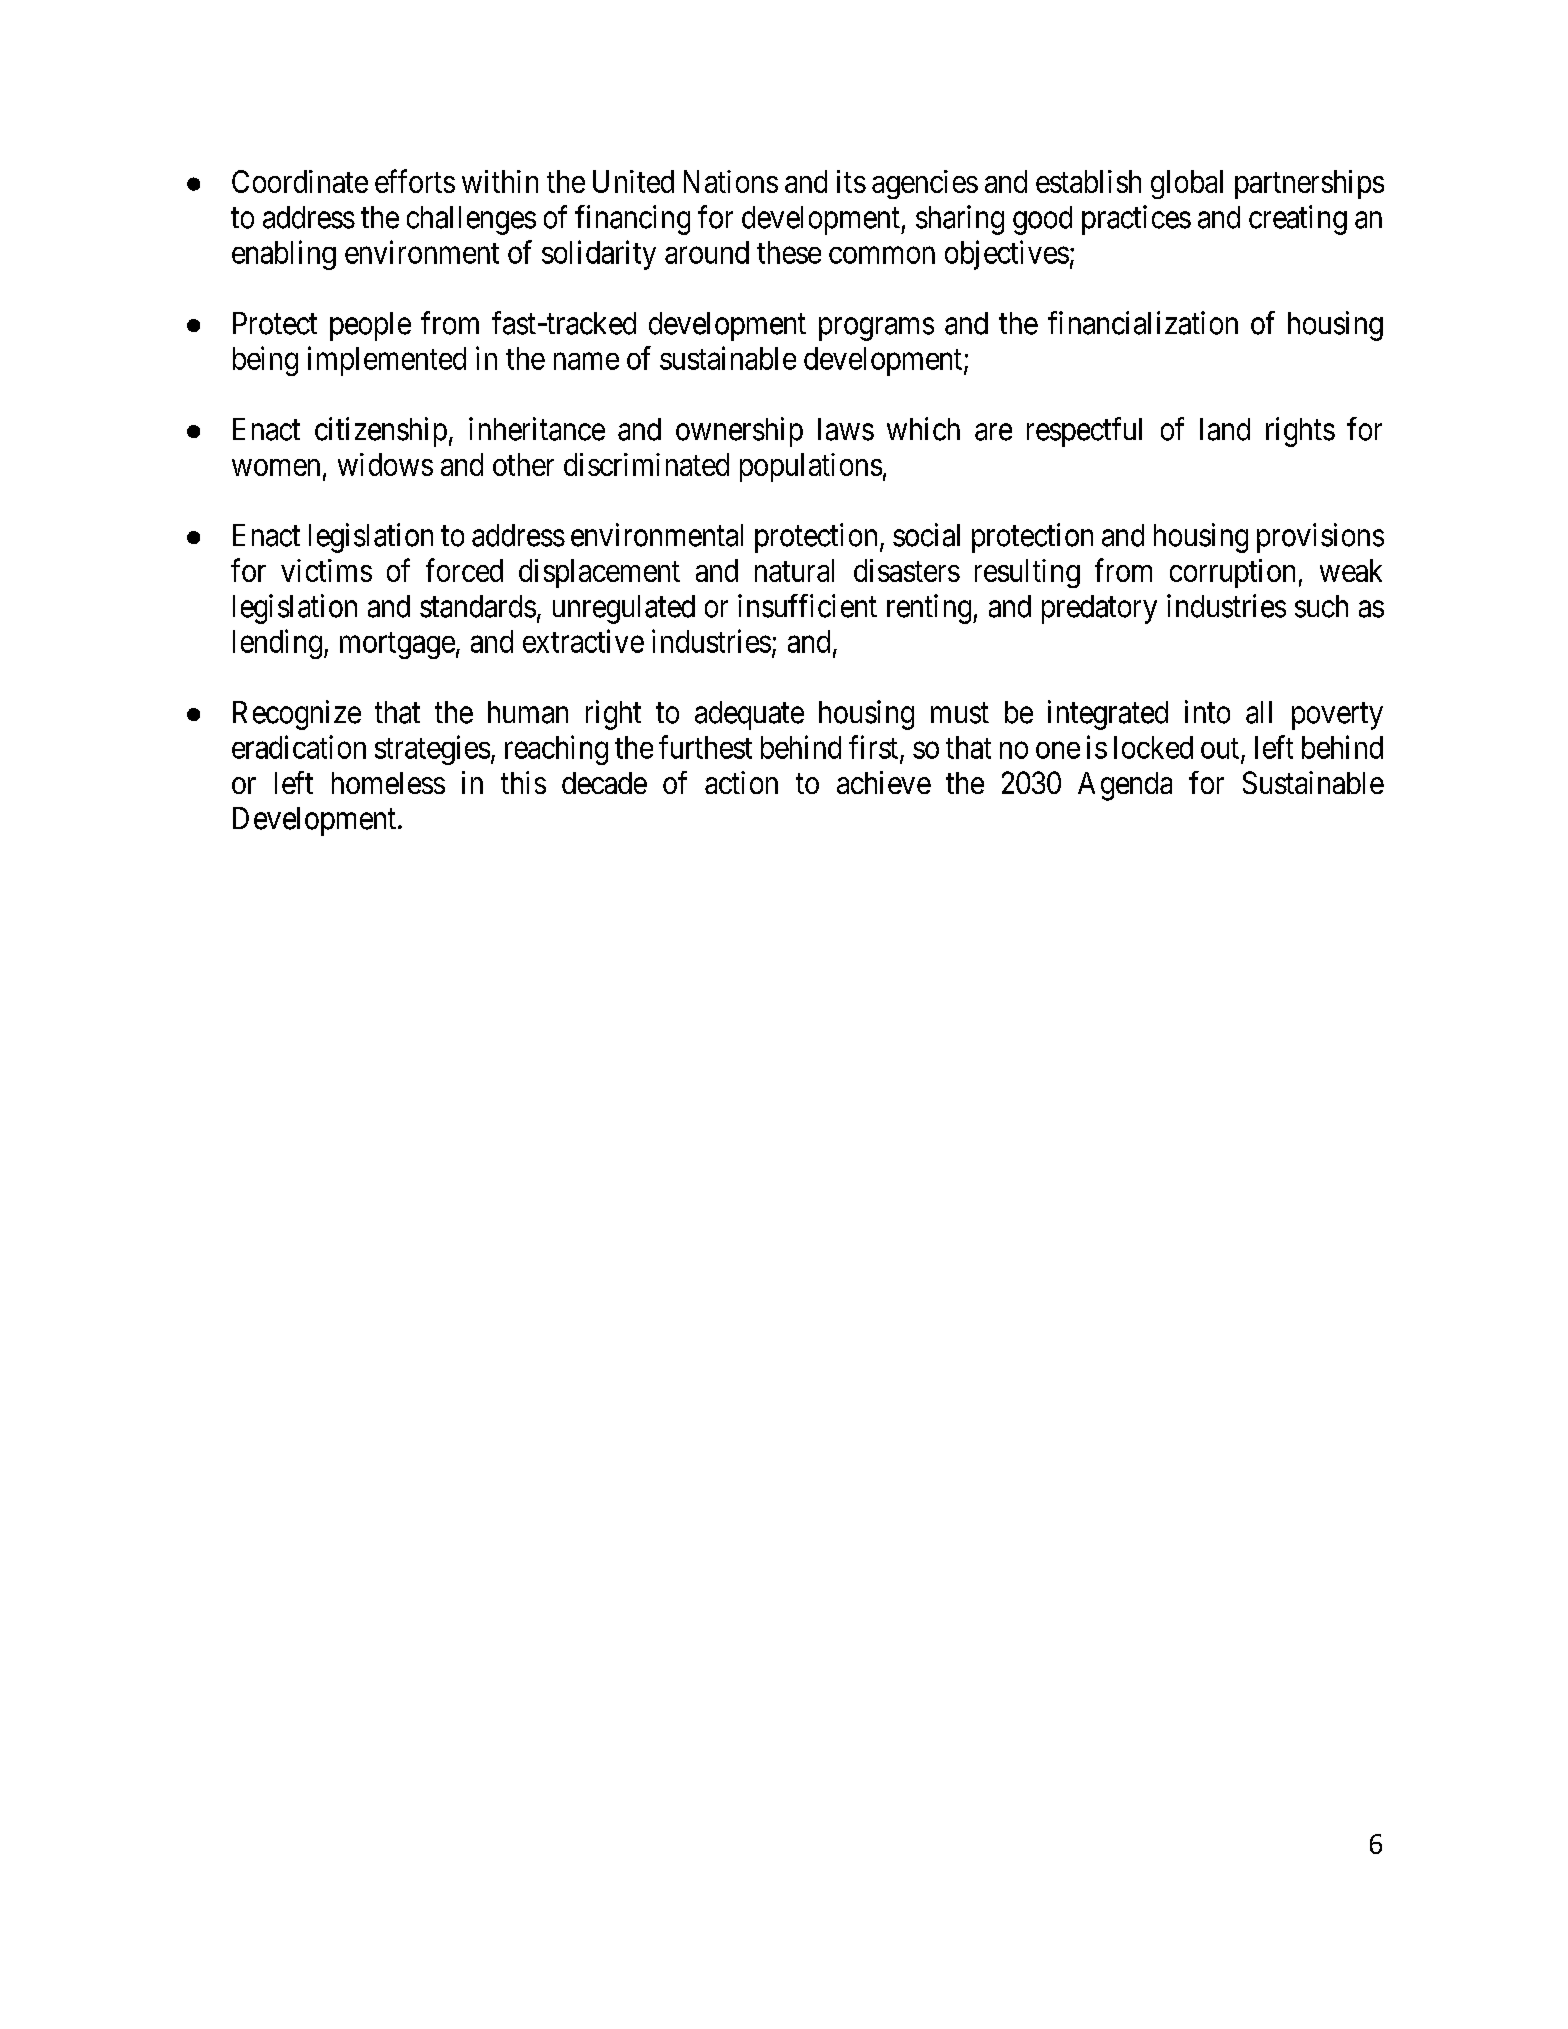 This screenshot has height=2029, width=1568. Describe the element at coordinates (1232, 573) in the screenshot. I see `corruption` at that location.
